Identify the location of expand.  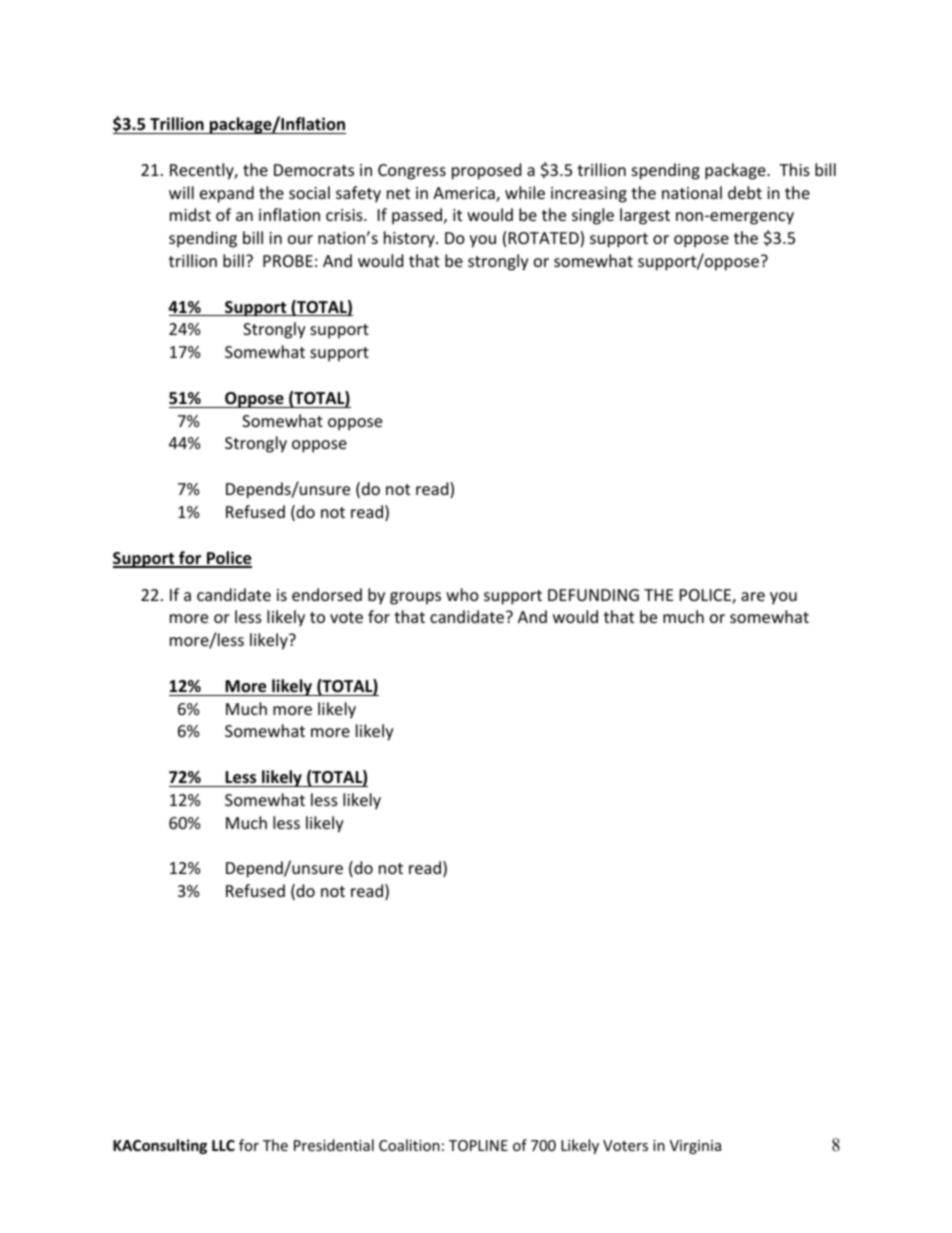
(227, 194).
